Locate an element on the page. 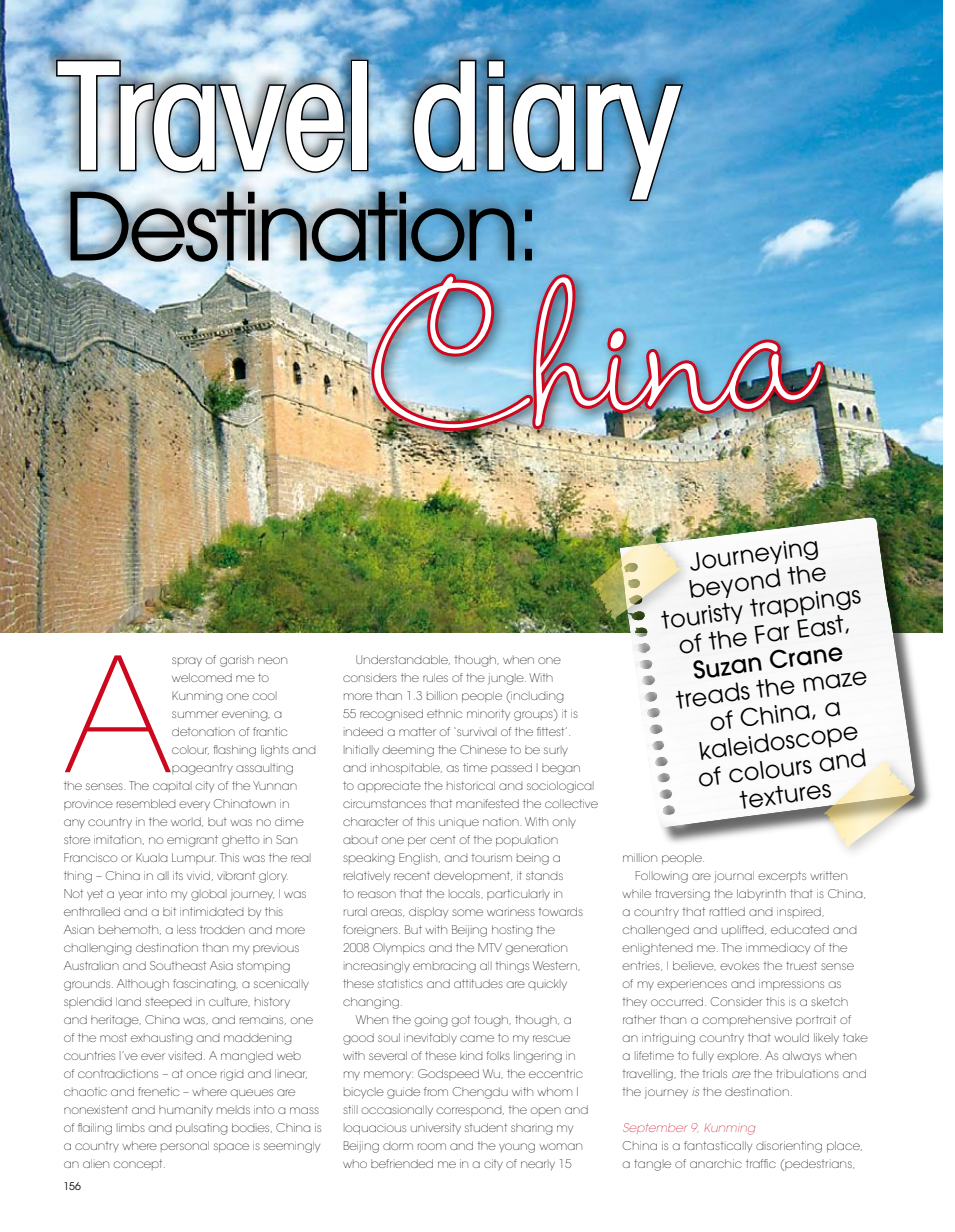 Image resolution: width=955 pixels, height=1232 pixels. ethnic is located at coordinates (444, 713).
